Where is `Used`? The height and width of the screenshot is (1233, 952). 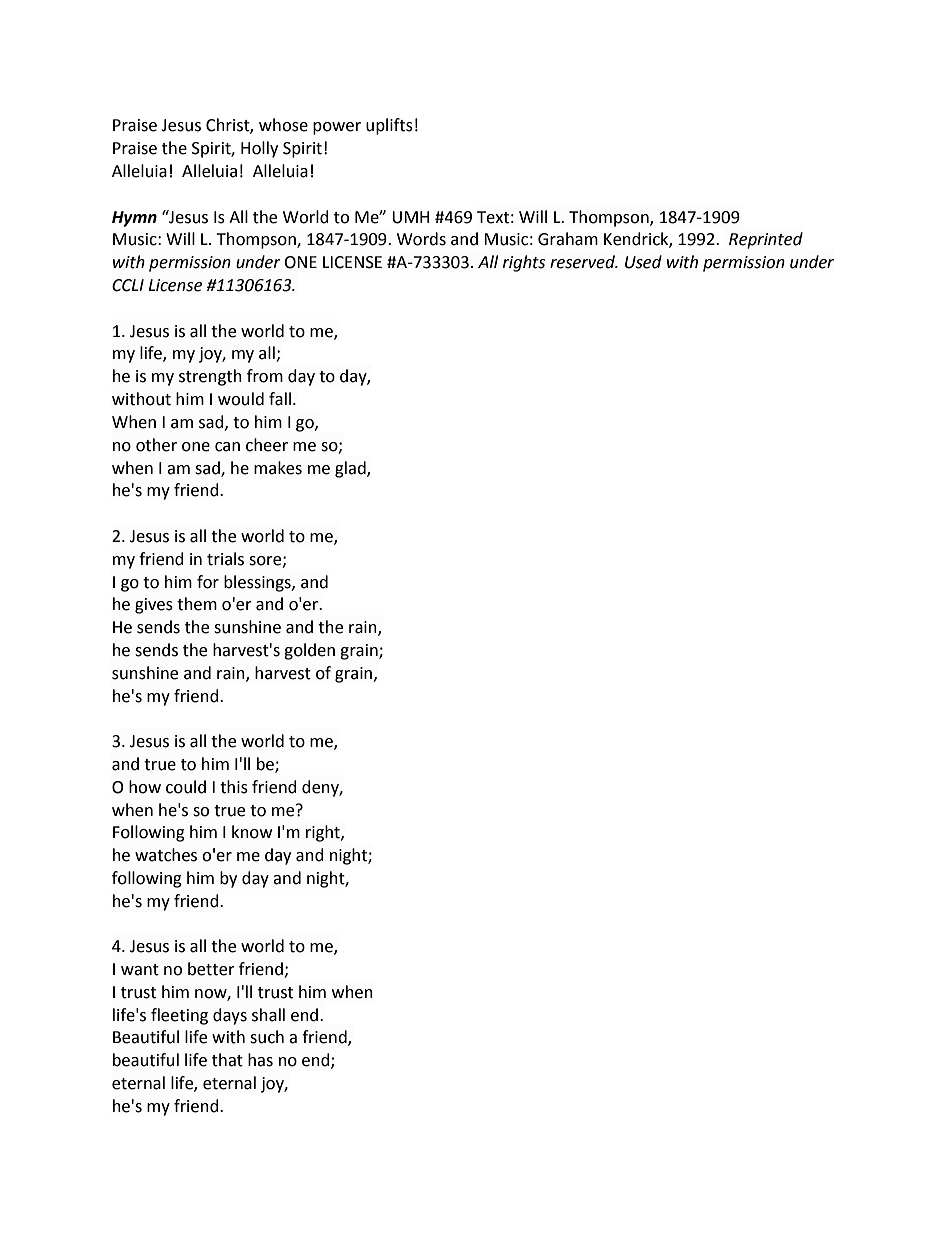
Used is located at coordinates (643, 262).
